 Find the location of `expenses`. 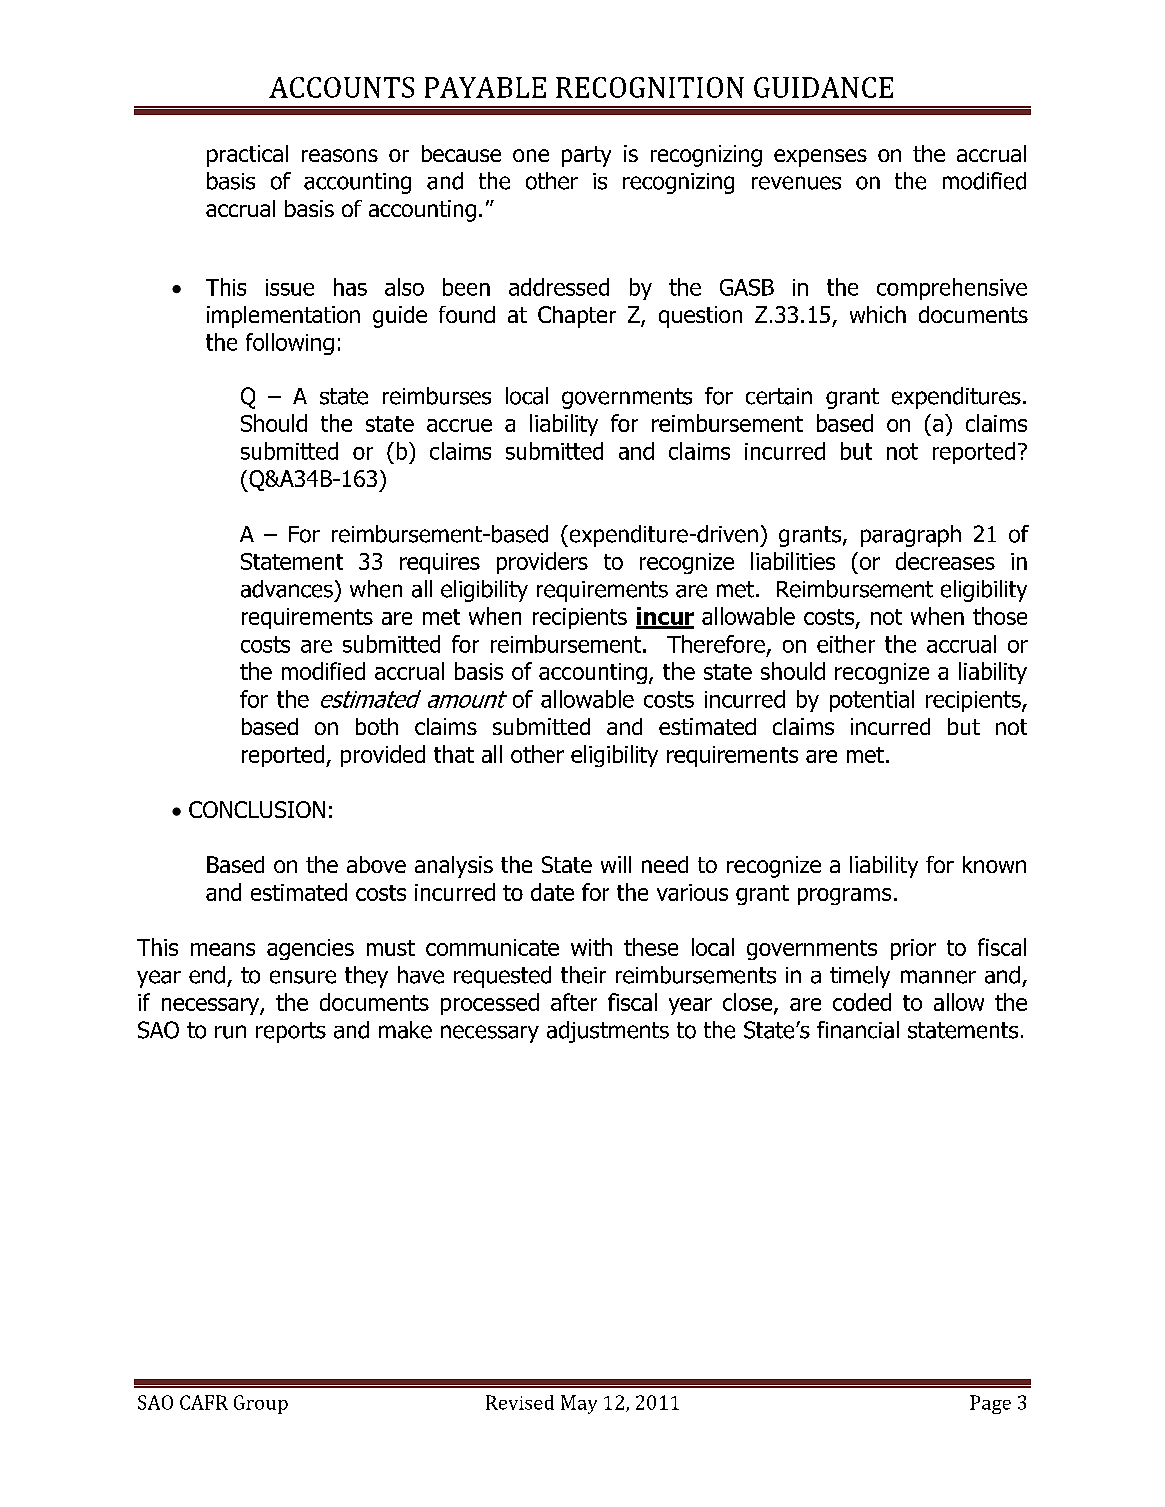

expenses is located at coordinates (820, 158).
